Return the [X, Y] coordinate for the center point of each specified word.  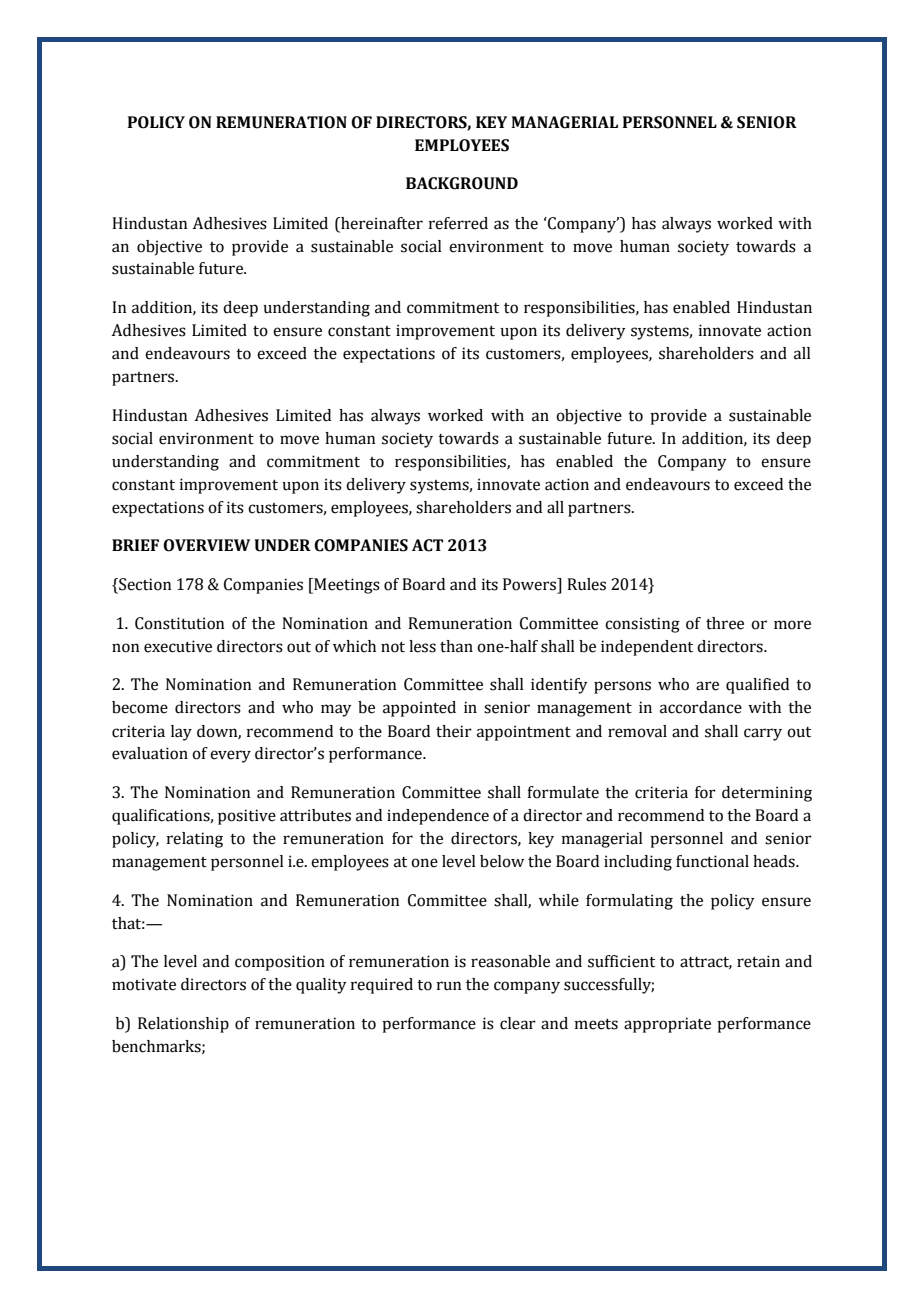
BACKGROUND [462, 183]
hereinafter [381, 223]
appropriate [667, 1025]
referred [458, 223]
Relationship [183, 1025]
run [449, 986]
